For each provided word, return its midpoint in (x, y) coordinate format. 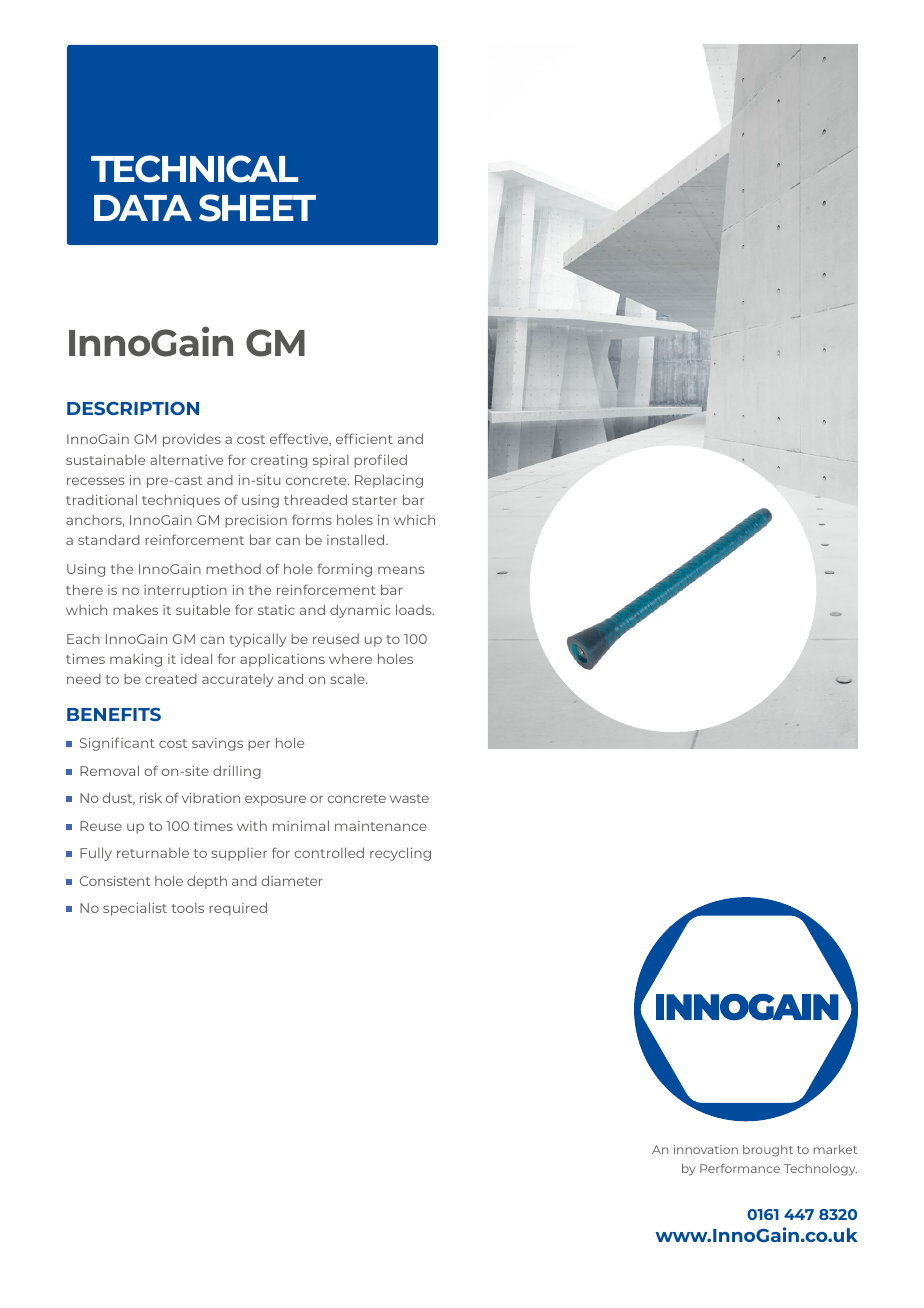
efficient (364, 438)
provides (192, 440)
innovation (706, 1149)
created (171, 679)
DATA (143, 208)
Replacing (389, 481)
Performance (740, 1168)
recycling (400, 854)
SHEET (257, 208)
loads (415, 609)
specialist (135, 909)
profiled (380, 461)
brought (768, 1151)
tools (188, 908)
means (401, 570)
